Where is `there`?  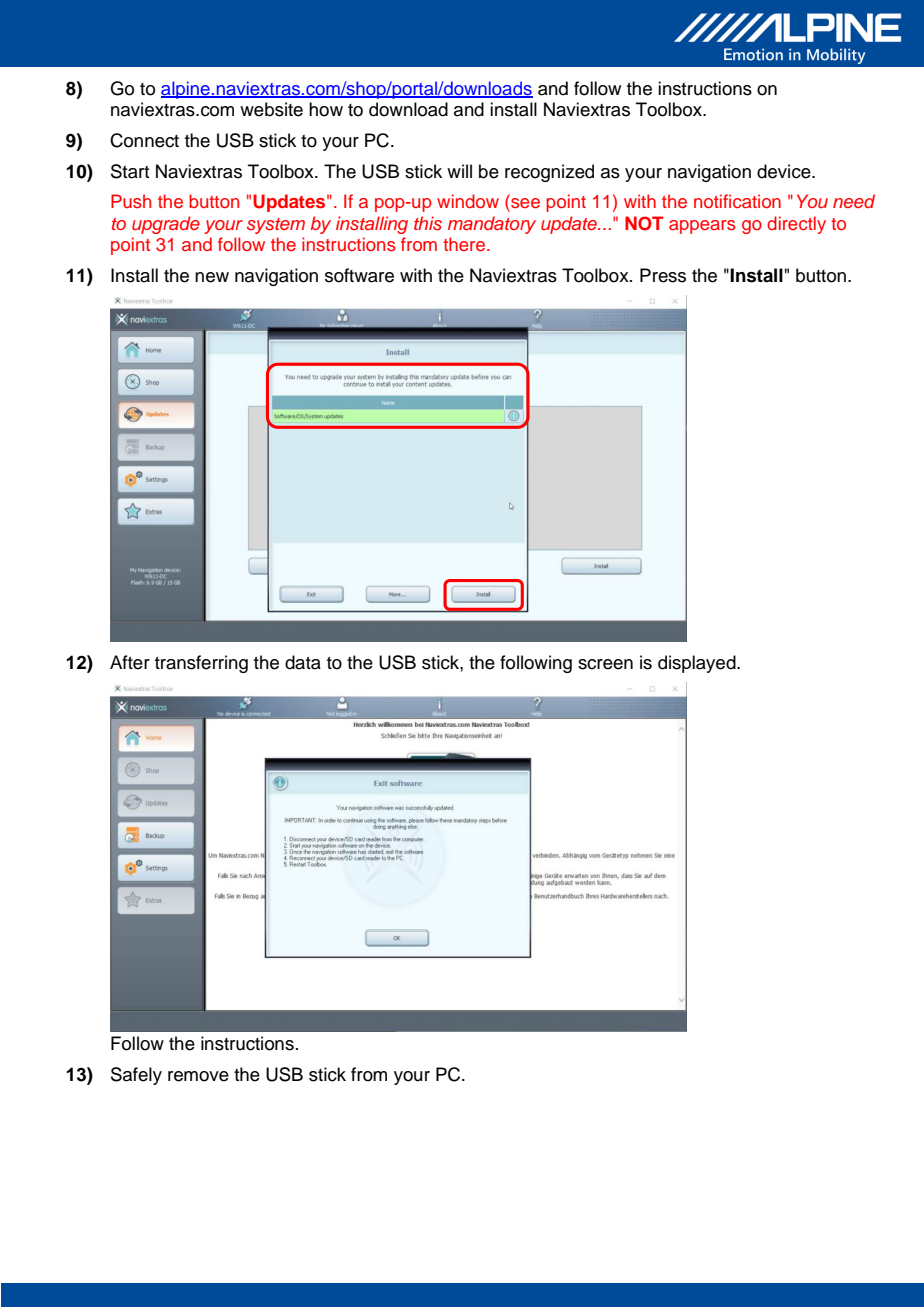 there is located at coordinates (465, 244).
